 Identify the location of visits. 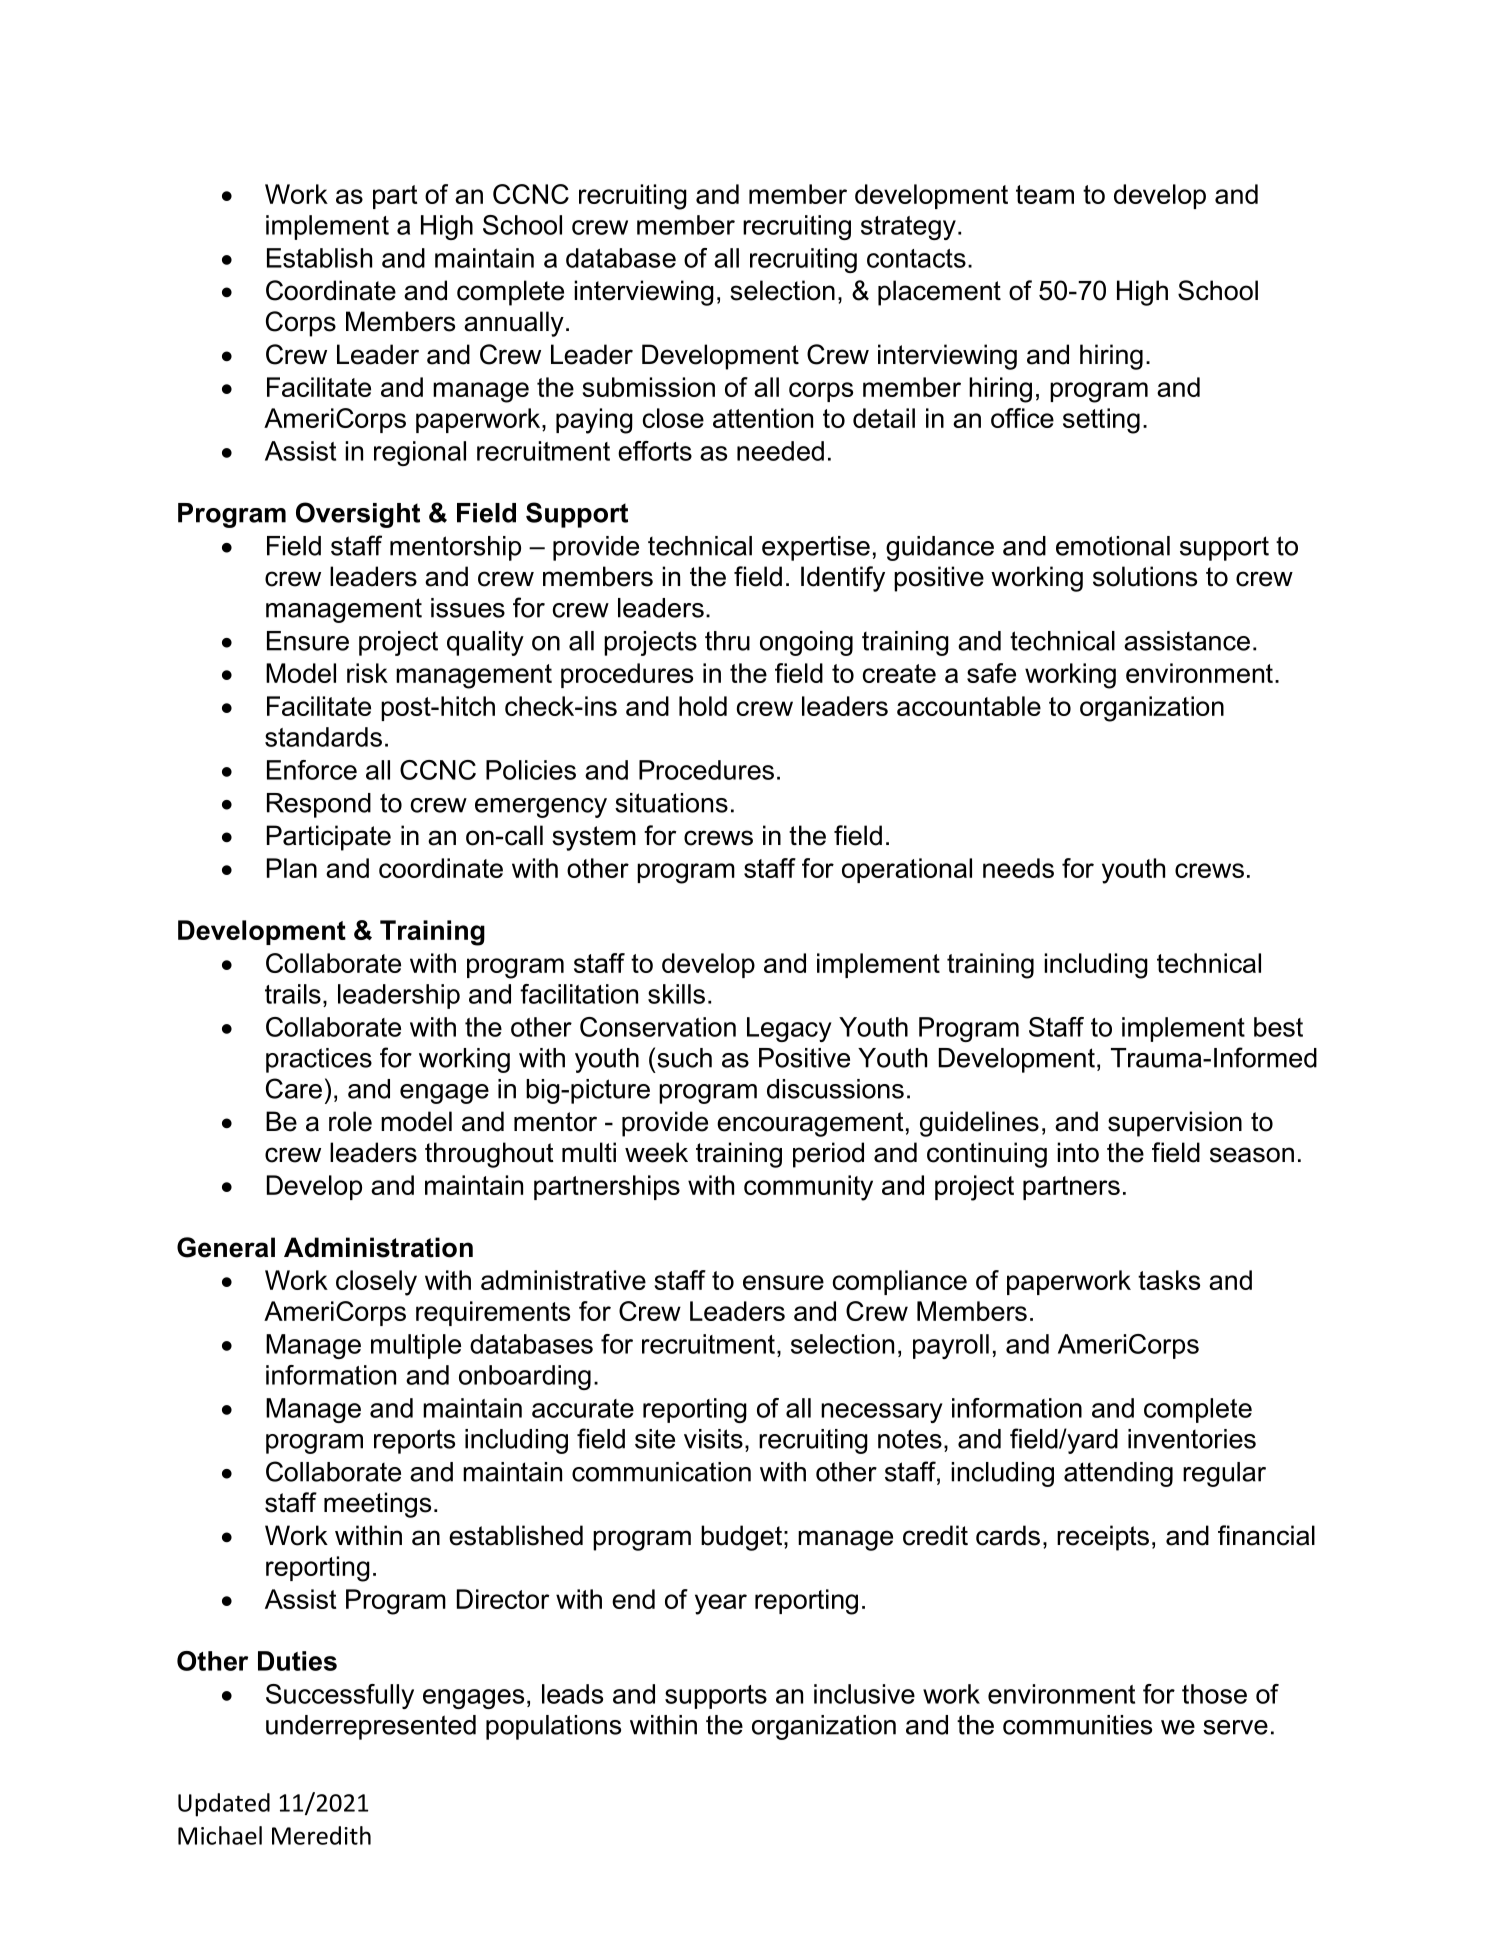
(713, 1439).
